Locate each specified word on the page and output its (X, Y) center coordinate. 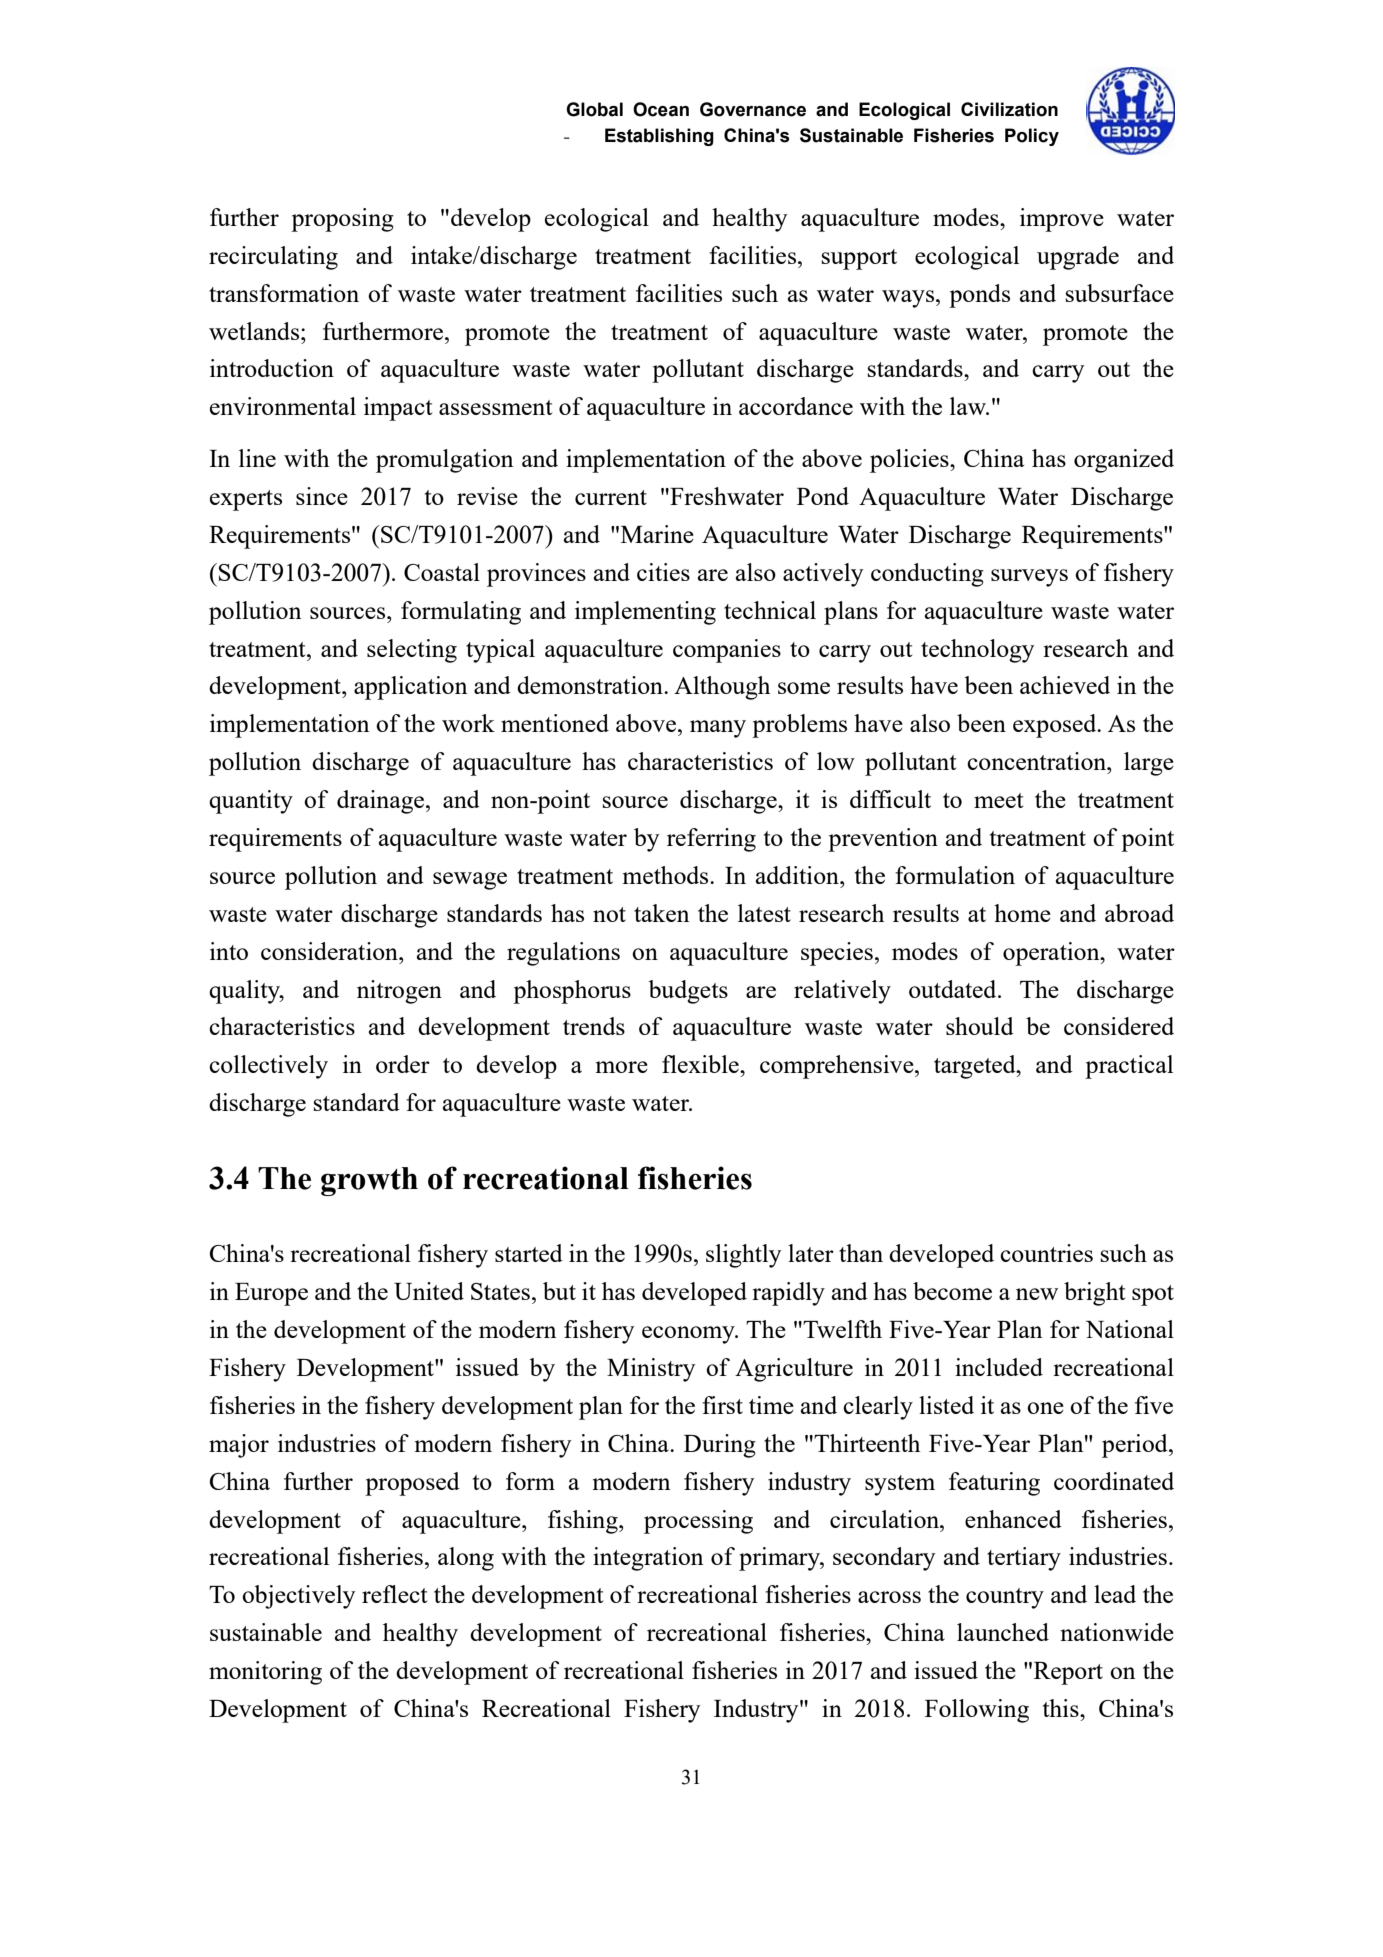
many (718, 729)
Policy (1032, 137)
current (611, 497)
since (322, 496)
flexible (701, 1064)
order (403, 1064)
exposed (1056, 726)
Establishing (659, 137)
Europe (271, 1294)
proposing (342, 220)
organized (1124, 461)
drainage (382, 802)
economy (689, 1335)
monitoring (265, 1673)
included (999, 1367)
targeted (976, 1067)
